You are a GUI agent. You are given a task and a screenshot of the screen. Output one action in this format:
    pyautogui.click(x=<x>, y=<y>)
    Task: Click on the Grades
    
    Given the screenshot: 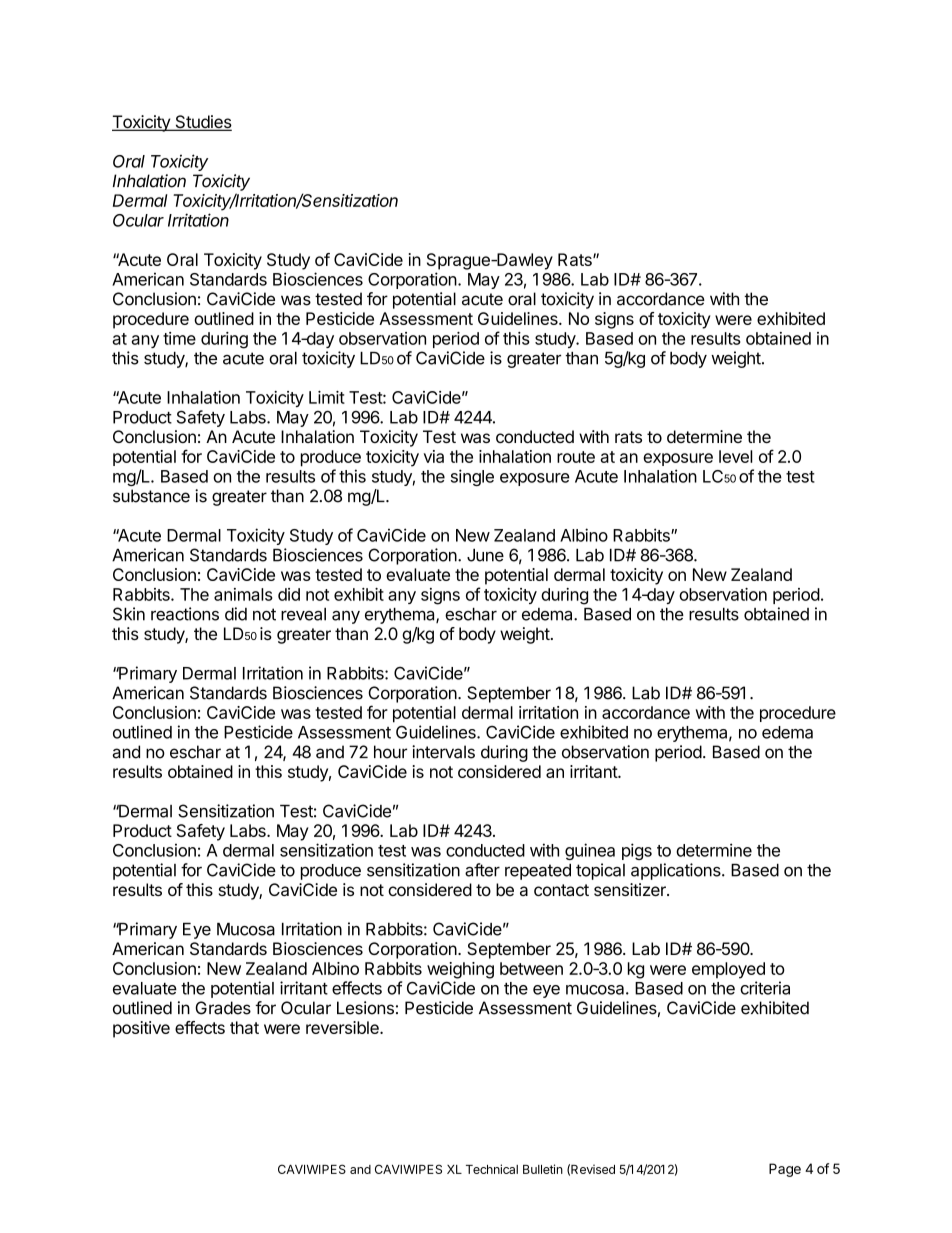 What is the action you would take?
    pyautogui.click(x=223, y=1008)
